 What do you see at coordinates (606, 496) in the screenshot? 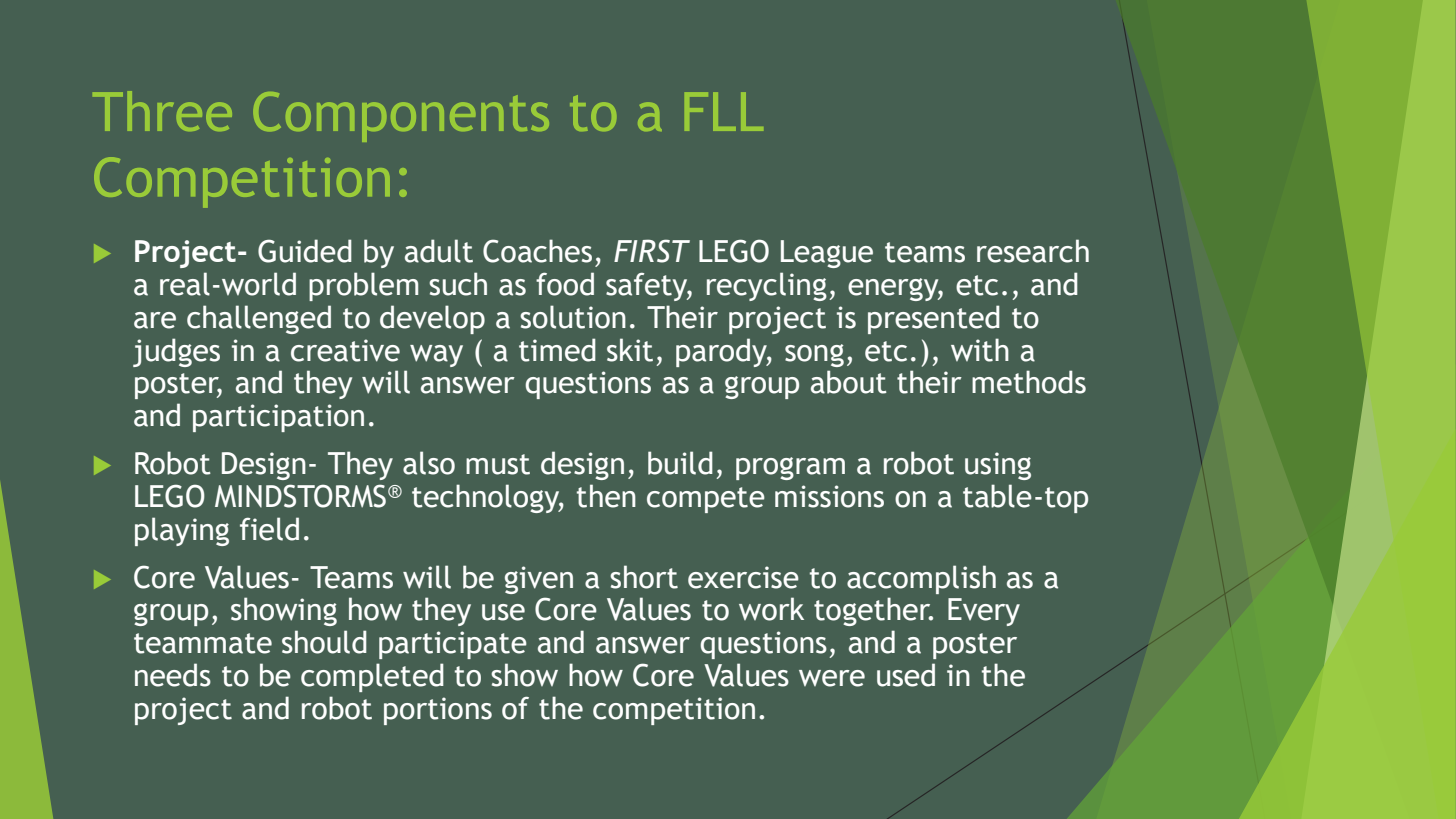
I see `then` at bounding box center [606, 496].
